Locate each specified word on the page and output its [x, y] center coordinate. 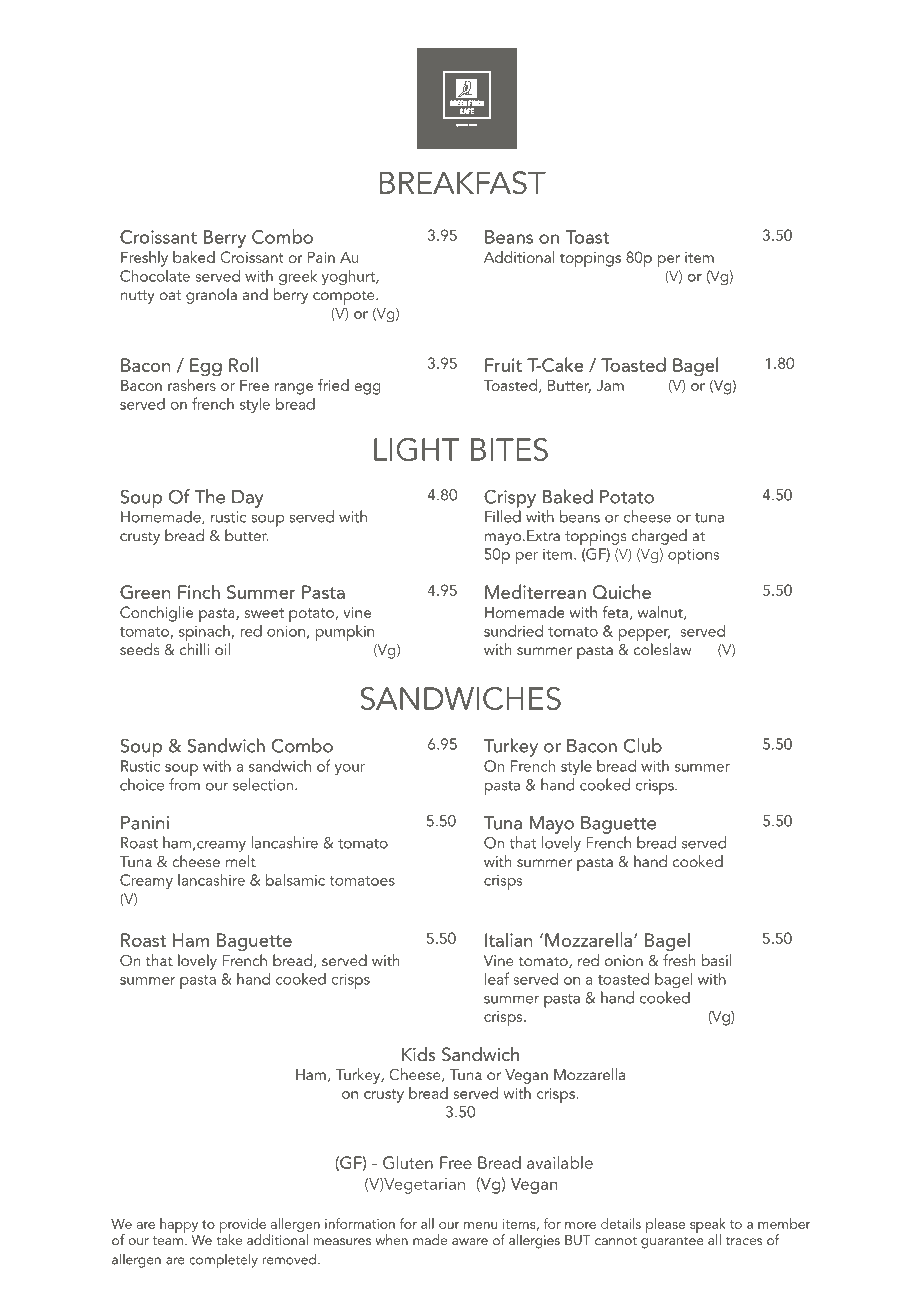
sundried [513, 630]
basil [716, 960]
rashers [192, 383]
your [350, 769]
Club [643, 745]
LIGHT [416, 449]
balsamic [295, 879]
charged [659, 537]
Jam [610, 385]
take [229, 1238]
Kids [419, 1054]
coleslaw [663, 649]
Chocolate [155, 275]
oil [222, 649]
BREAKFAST [463, 183]
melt [241, 861]
